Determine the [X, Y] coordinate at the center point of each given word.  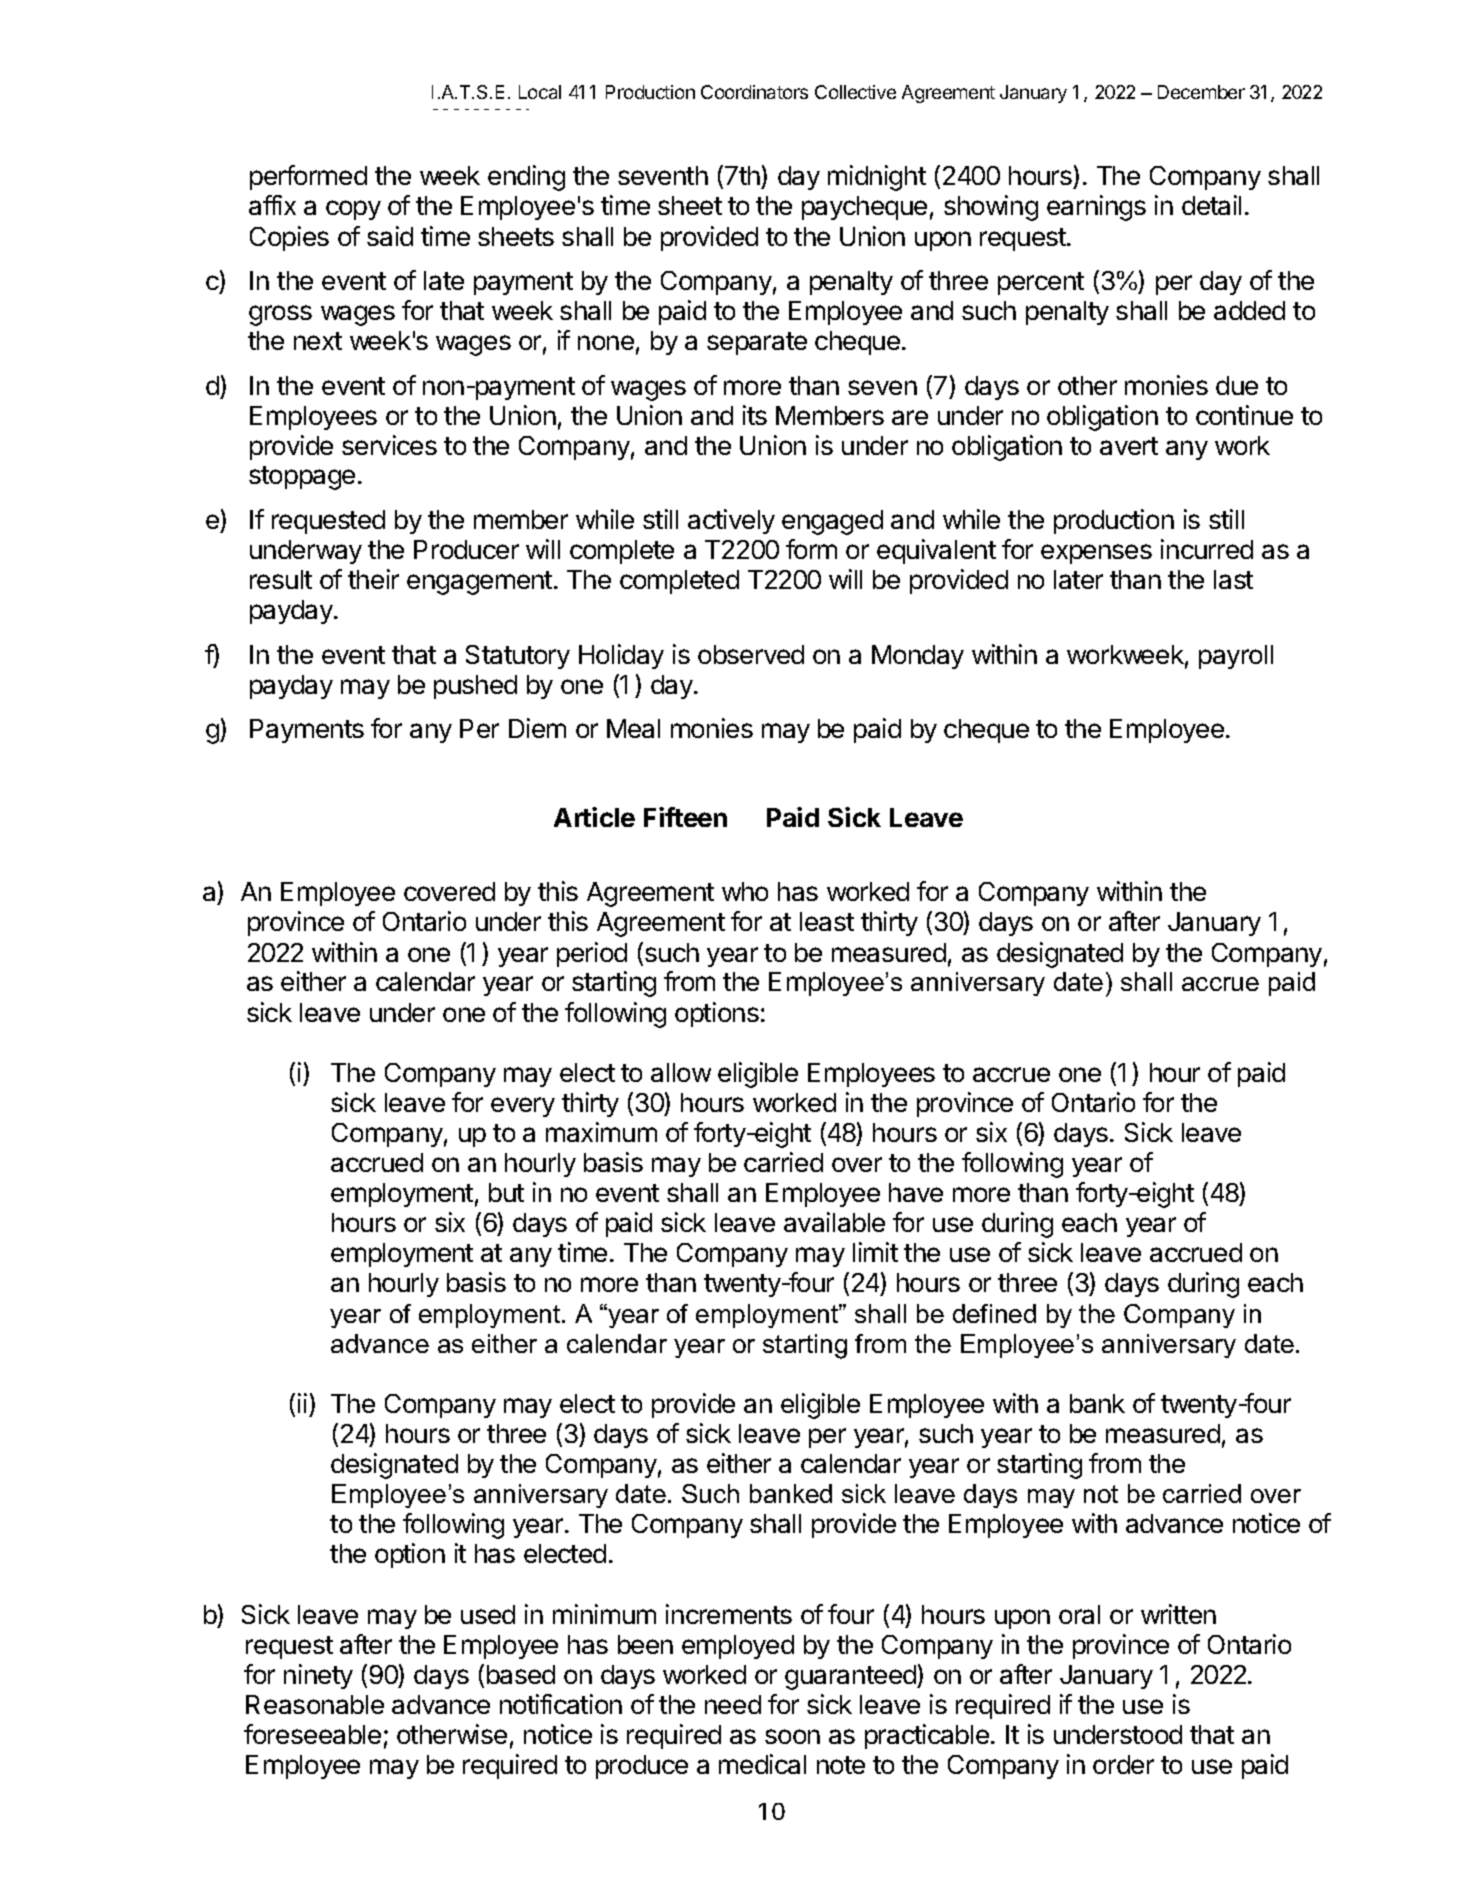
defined [994, 1313]
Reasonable [315, 1704]
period [592, 954]
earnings [1096, 208]
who [745, 891]
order [1123, 1764]
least [827, 921]
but [506, 1192]
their [373, 579]
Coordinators [754, 92]
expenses [1096, 554]
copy [353, 210]
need [733, 1704]
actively [731, 521]
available [834, 1222]
